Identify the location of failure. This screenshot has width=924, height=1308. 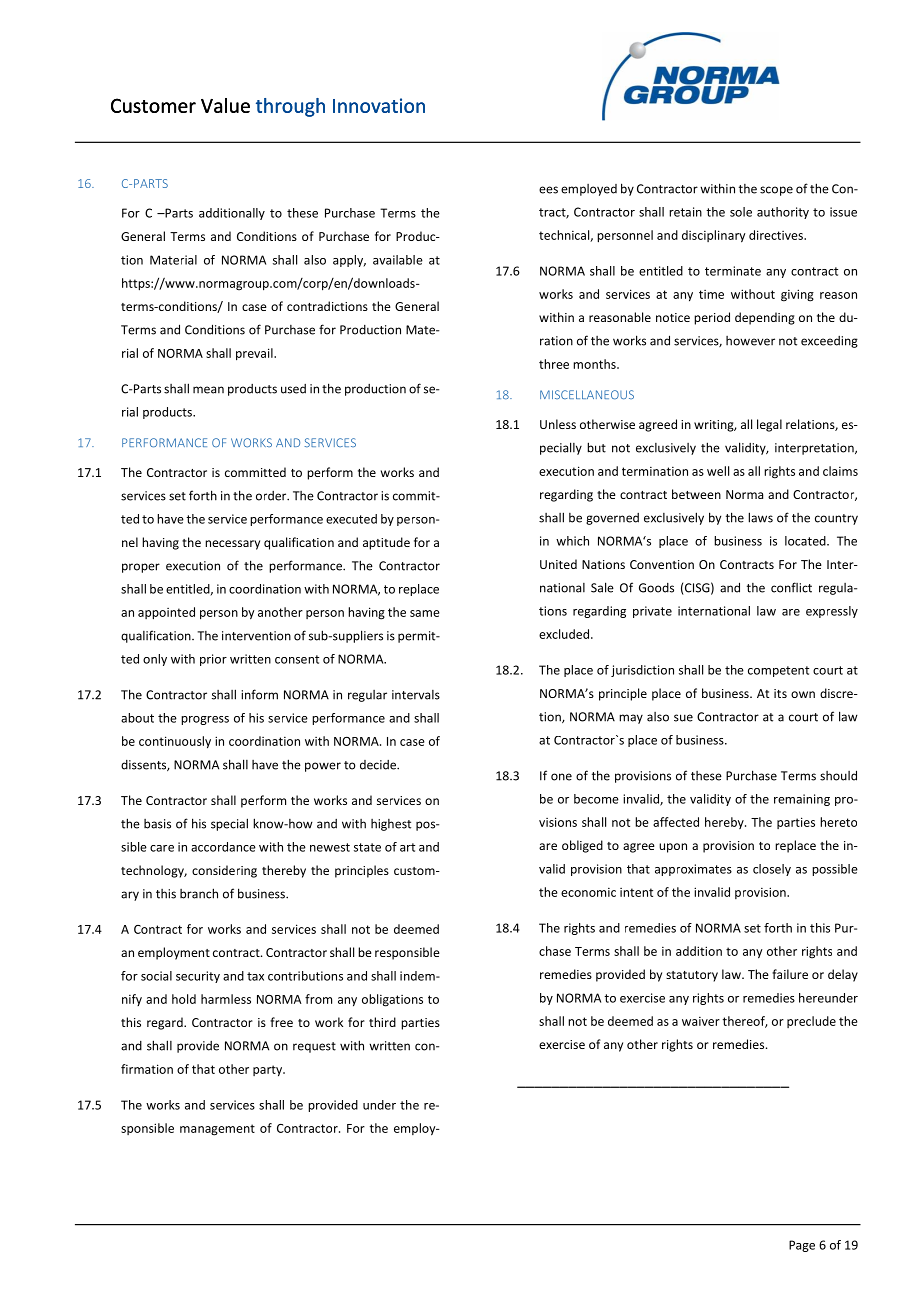
(790, 974).
